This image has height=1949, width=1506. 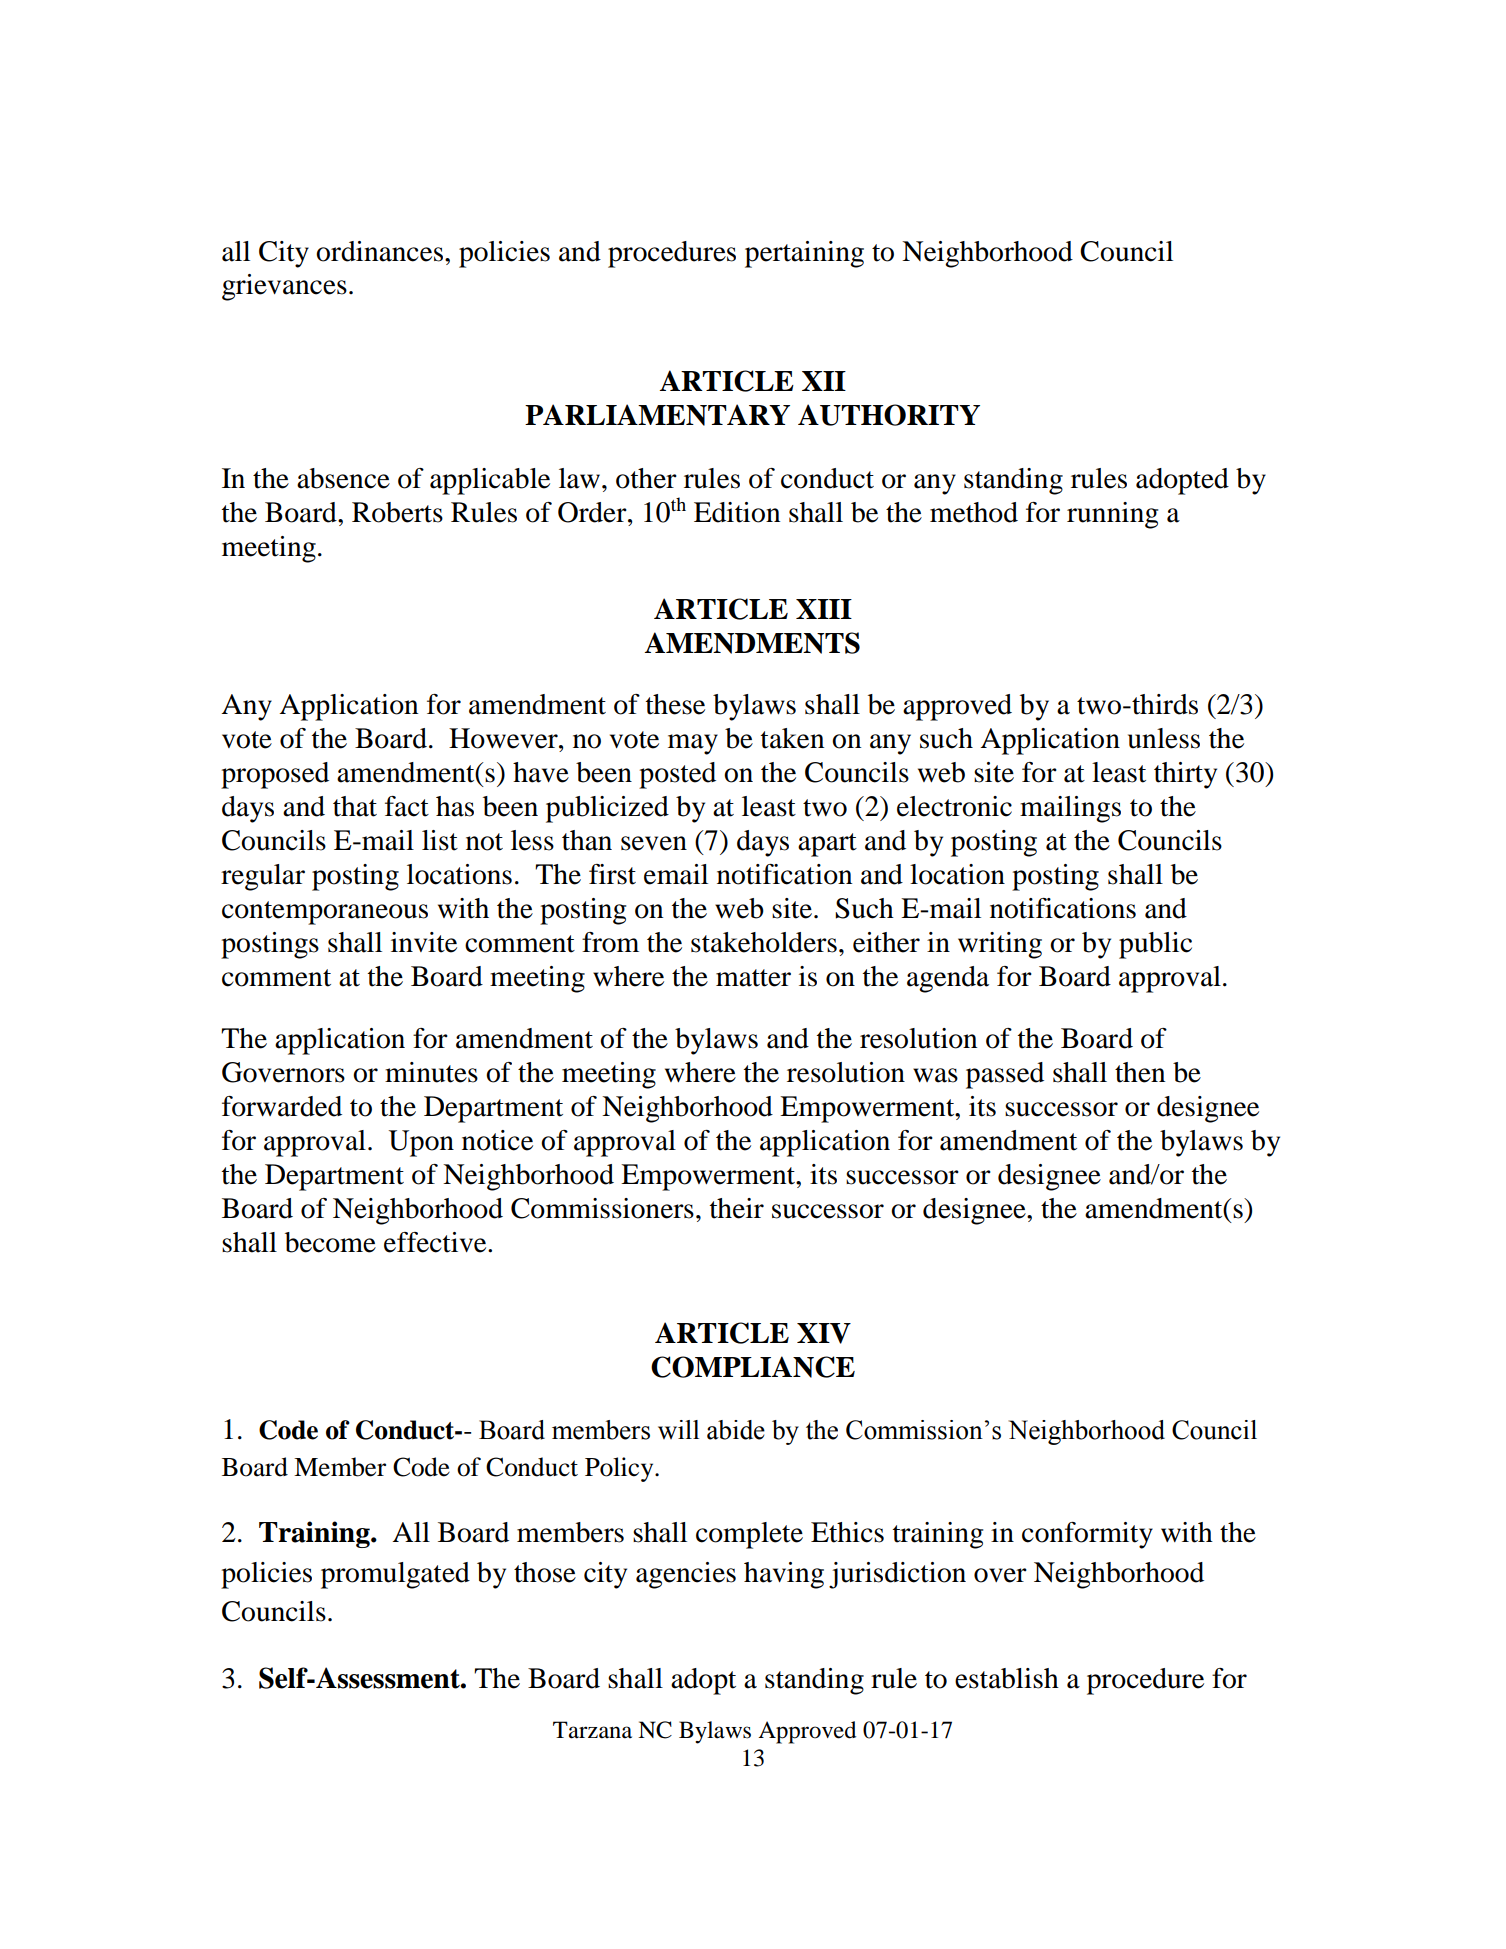 What do you see at coordinates (1005, 1075) in the image?
I see `passed` at bounding box center [1005, 1075].
